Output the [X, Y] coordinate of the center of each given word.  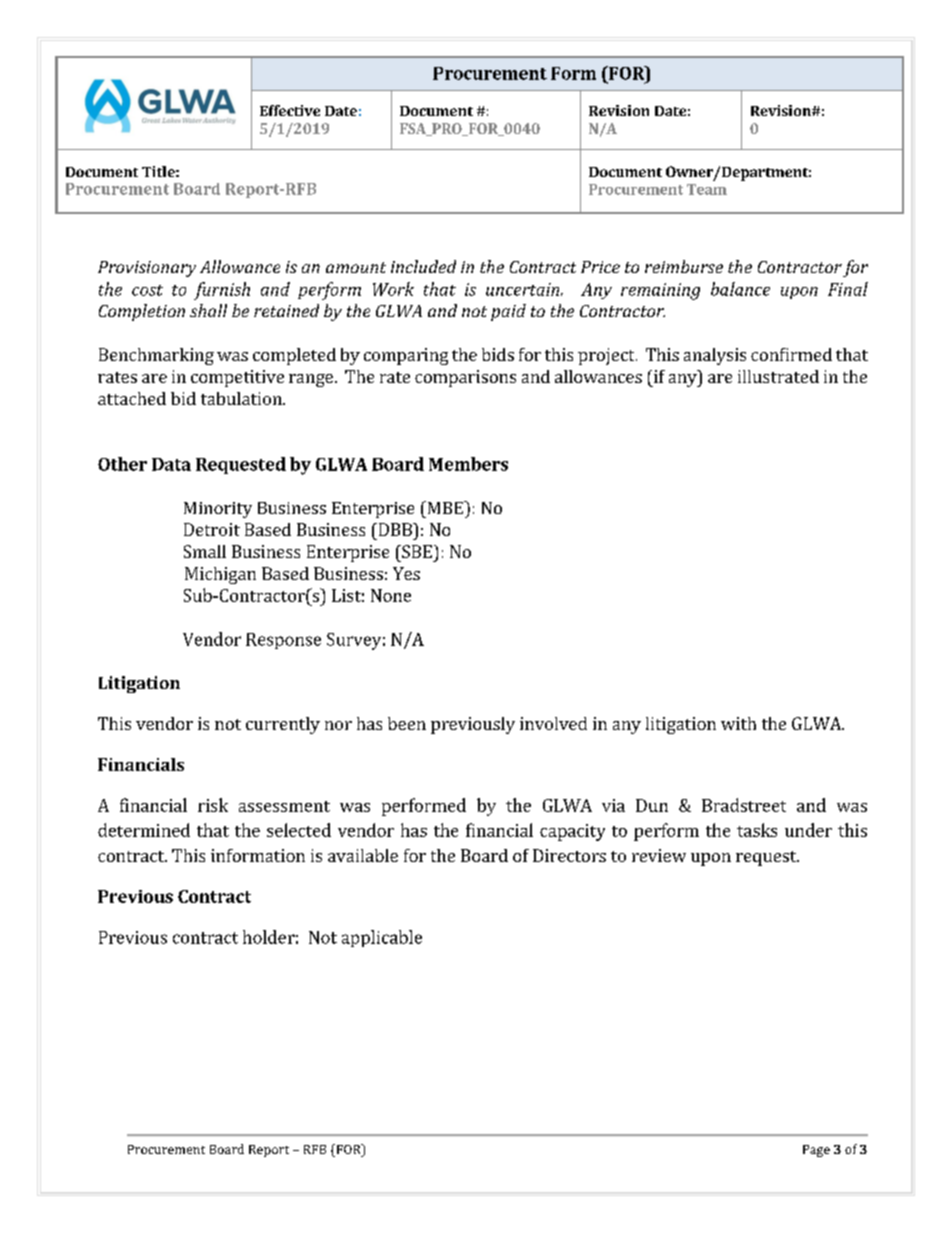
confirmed [791, 354]
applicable [382, 938]
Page [816, 1151]
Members [468, 464]
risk [213, 805]
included [423, 266]
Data [171, 464]
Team [707, 189]
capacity [572, 832]
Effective [290, 110]
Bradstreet [744, 805]
